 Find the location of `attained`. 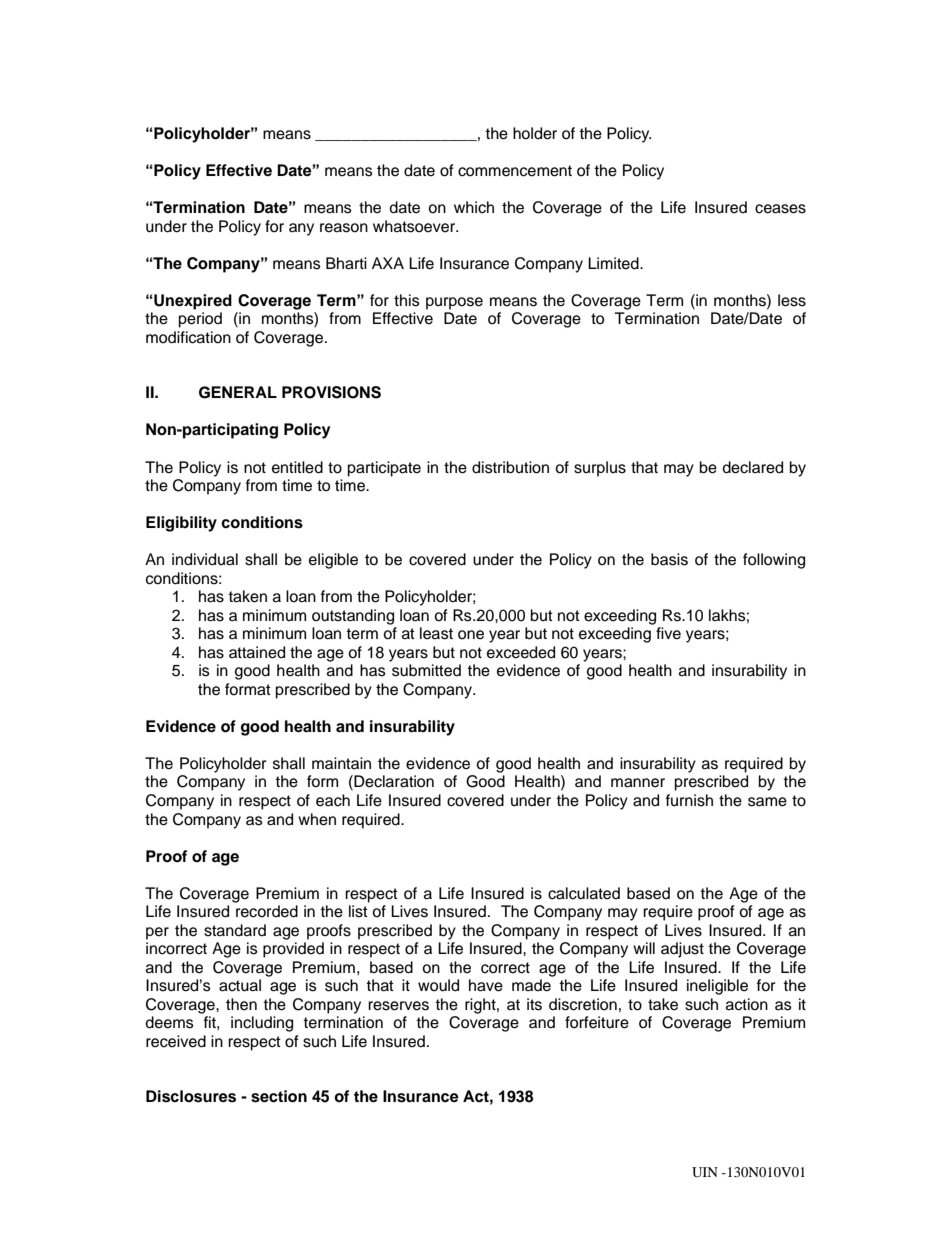

attained is located at coordinates (257, 652).
